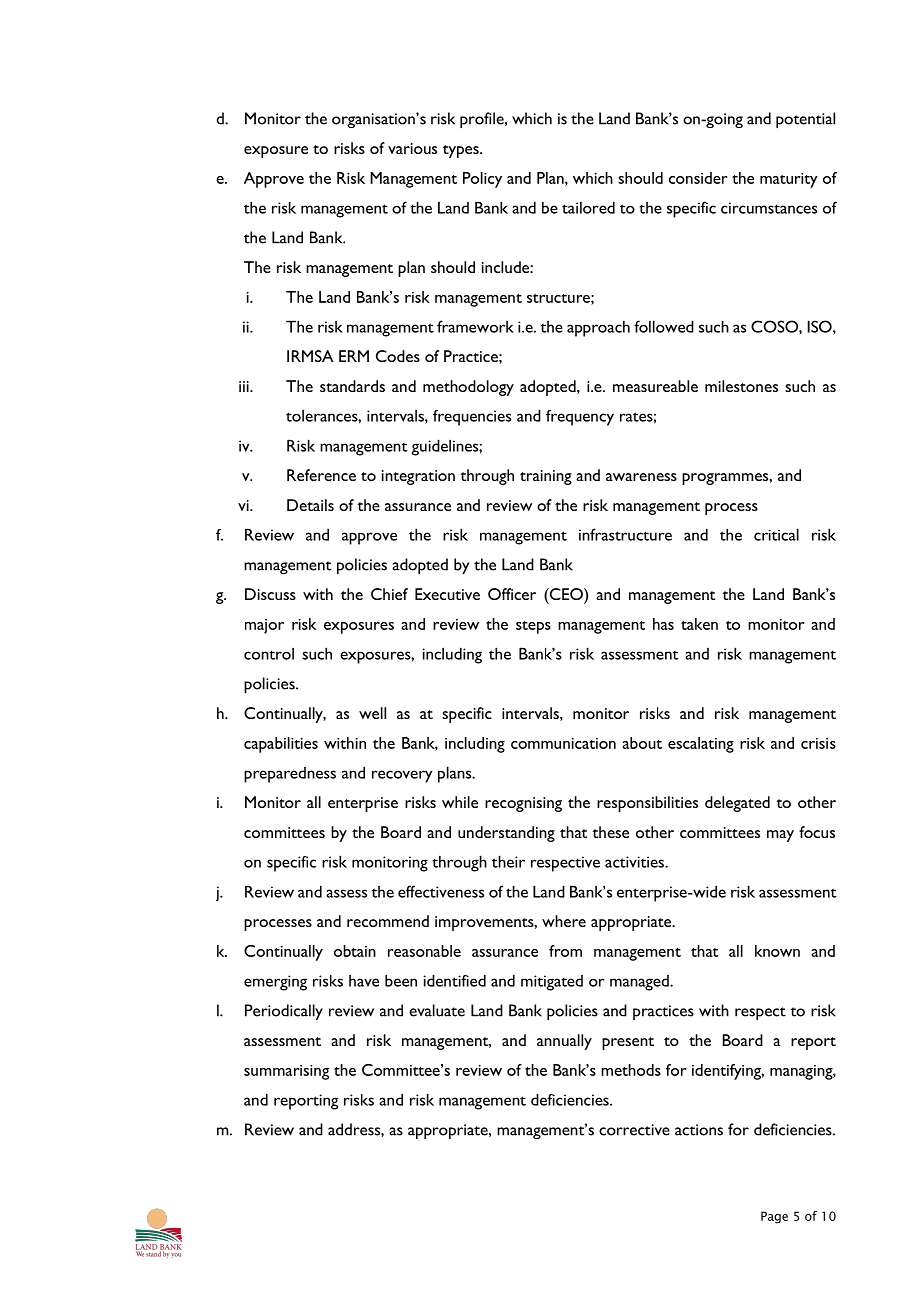 The width and height of the screenshot is (924, 1308). Describe the element at coordinates (780, 836) in the screenshot. I see `may` at that location.
